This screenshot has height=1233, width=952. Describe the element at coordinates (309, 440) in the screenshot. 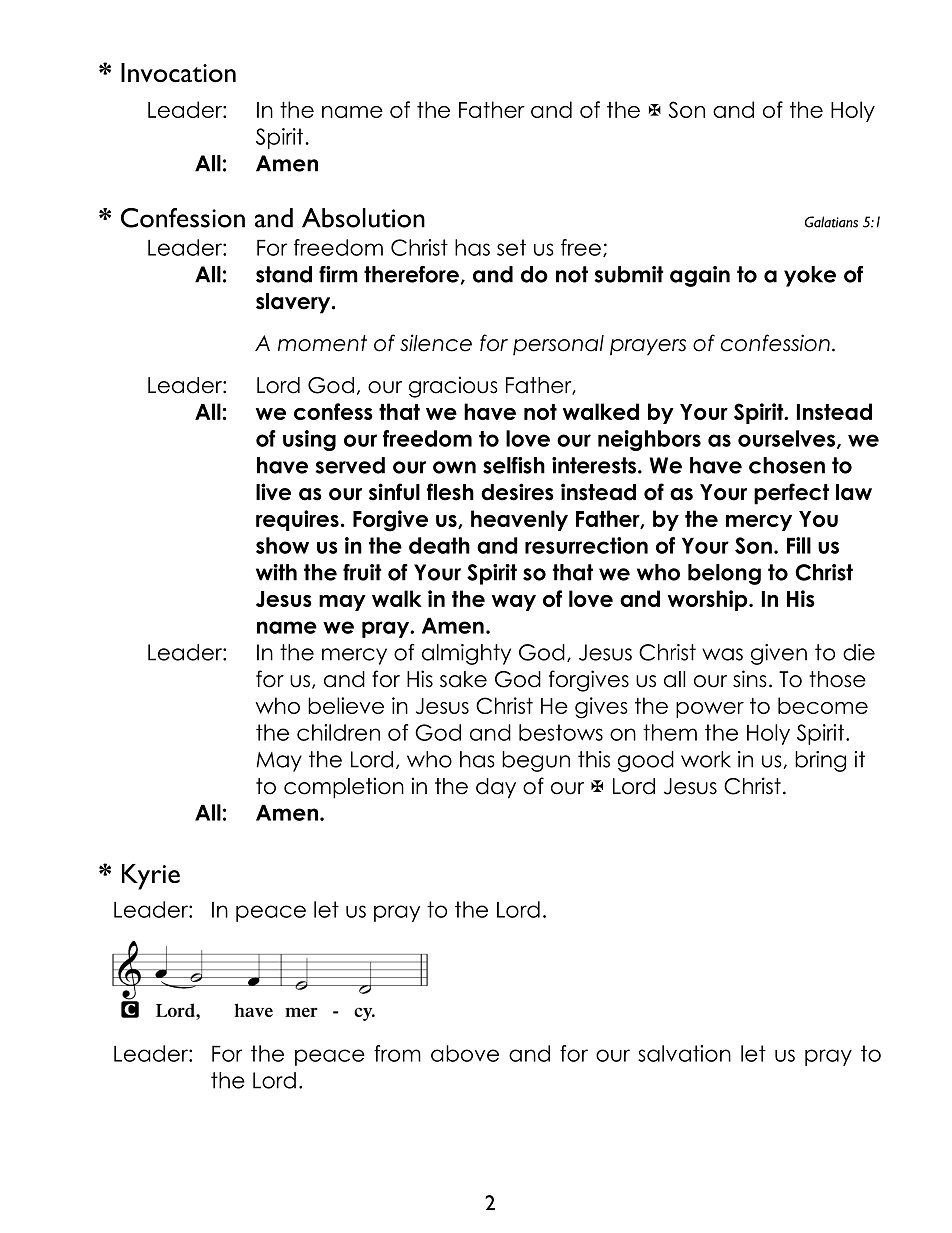

I see `using` at that location.
